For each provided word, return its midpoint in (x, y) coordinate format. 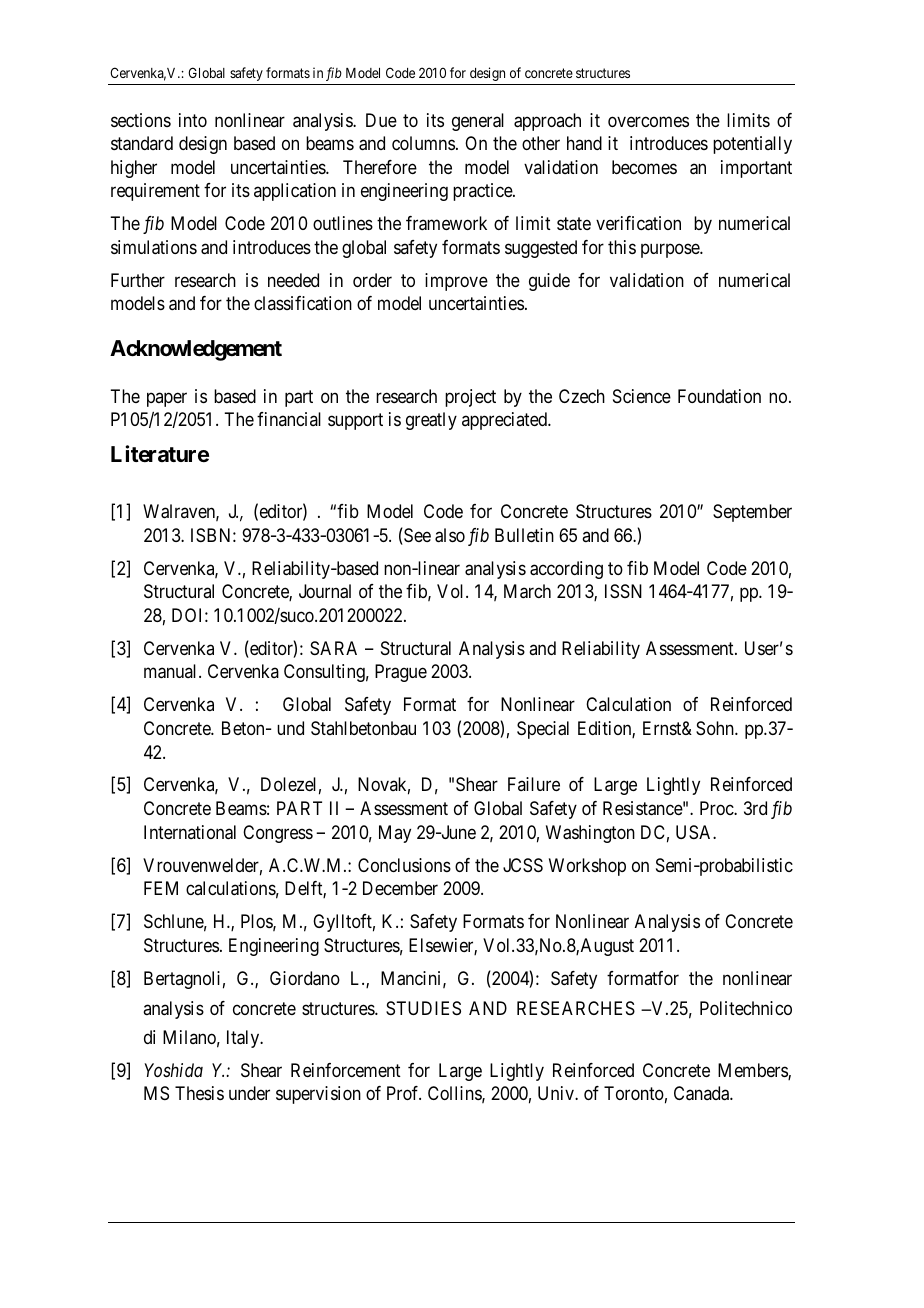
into (193, 120)
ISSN (623, 591)
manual (172, 671)
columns (423, 143)
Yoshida (173, 1070)
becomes (644, 167)
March (527, 591)
